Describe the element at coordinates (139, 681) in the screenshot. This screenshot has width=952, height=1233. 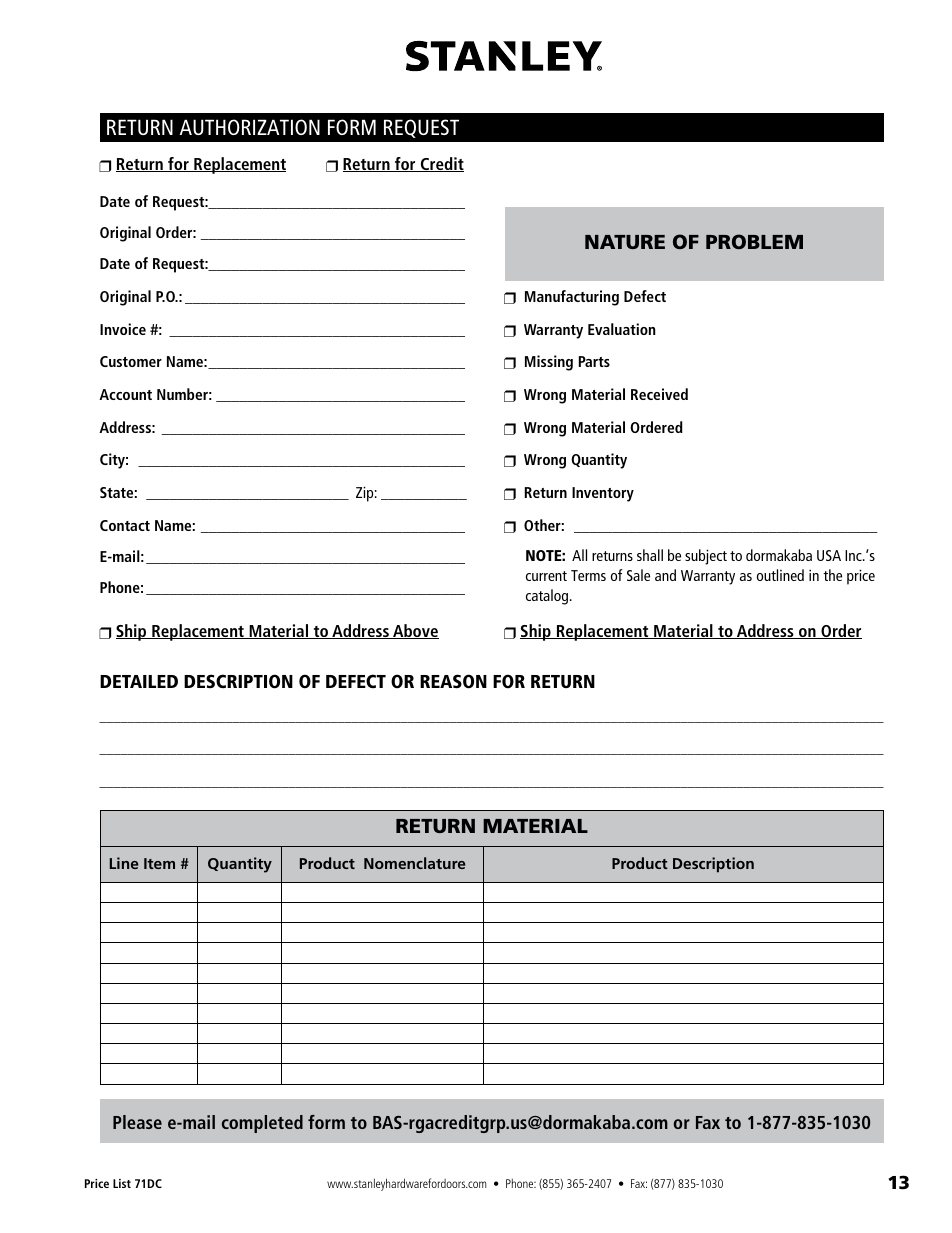
I see `DETAILED` at that location.
